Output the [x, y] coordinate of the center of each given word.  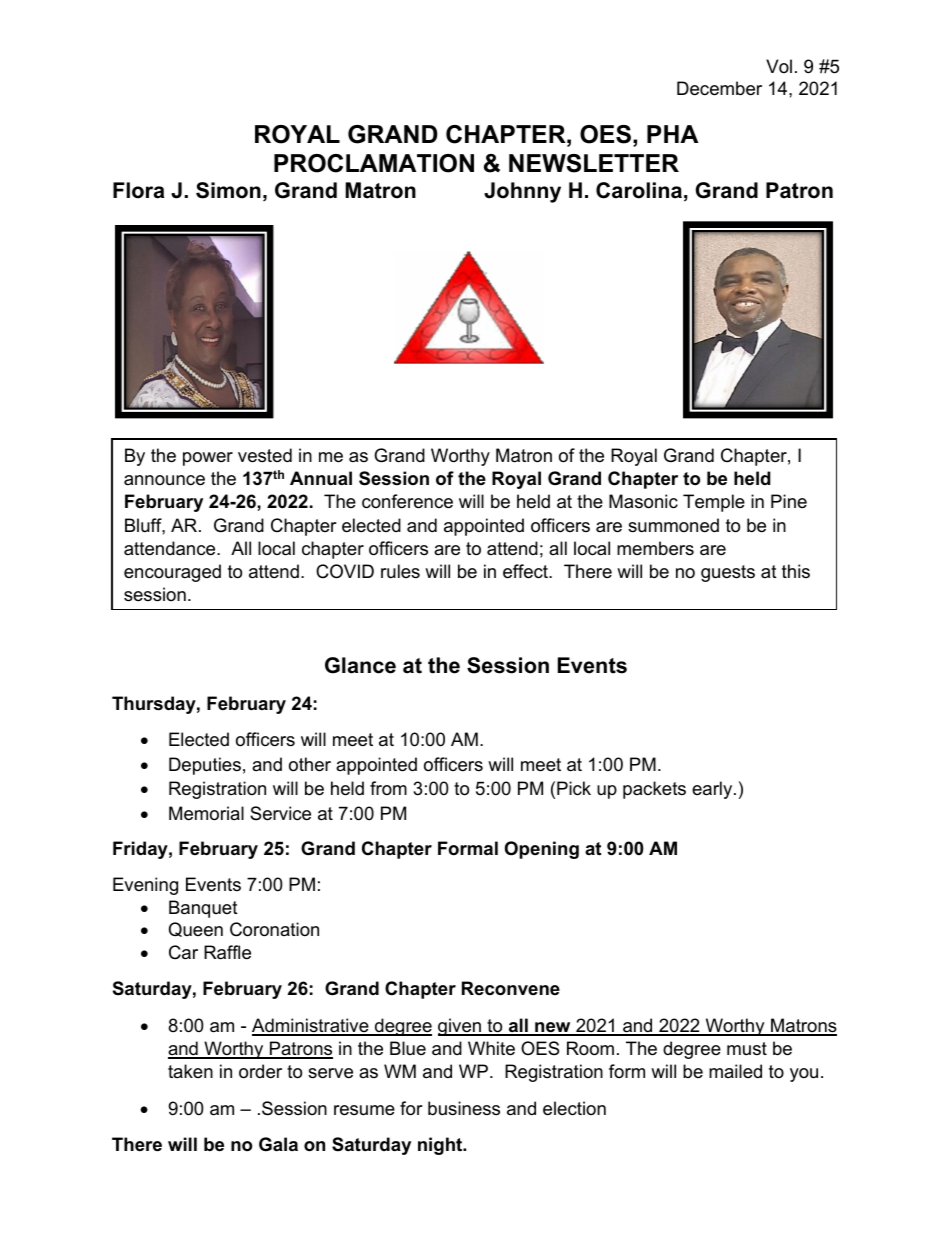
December [719, 88]
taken [190, 1071]
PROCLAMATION [374, 163]
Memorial [206, 813]
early [713, 790]
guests [728, 573]
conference [407, 501]
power [208, 459]
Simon [228, 190]
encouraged [172, 573]
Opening [542, 850]
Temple [714, 503]
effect [526, 571]
